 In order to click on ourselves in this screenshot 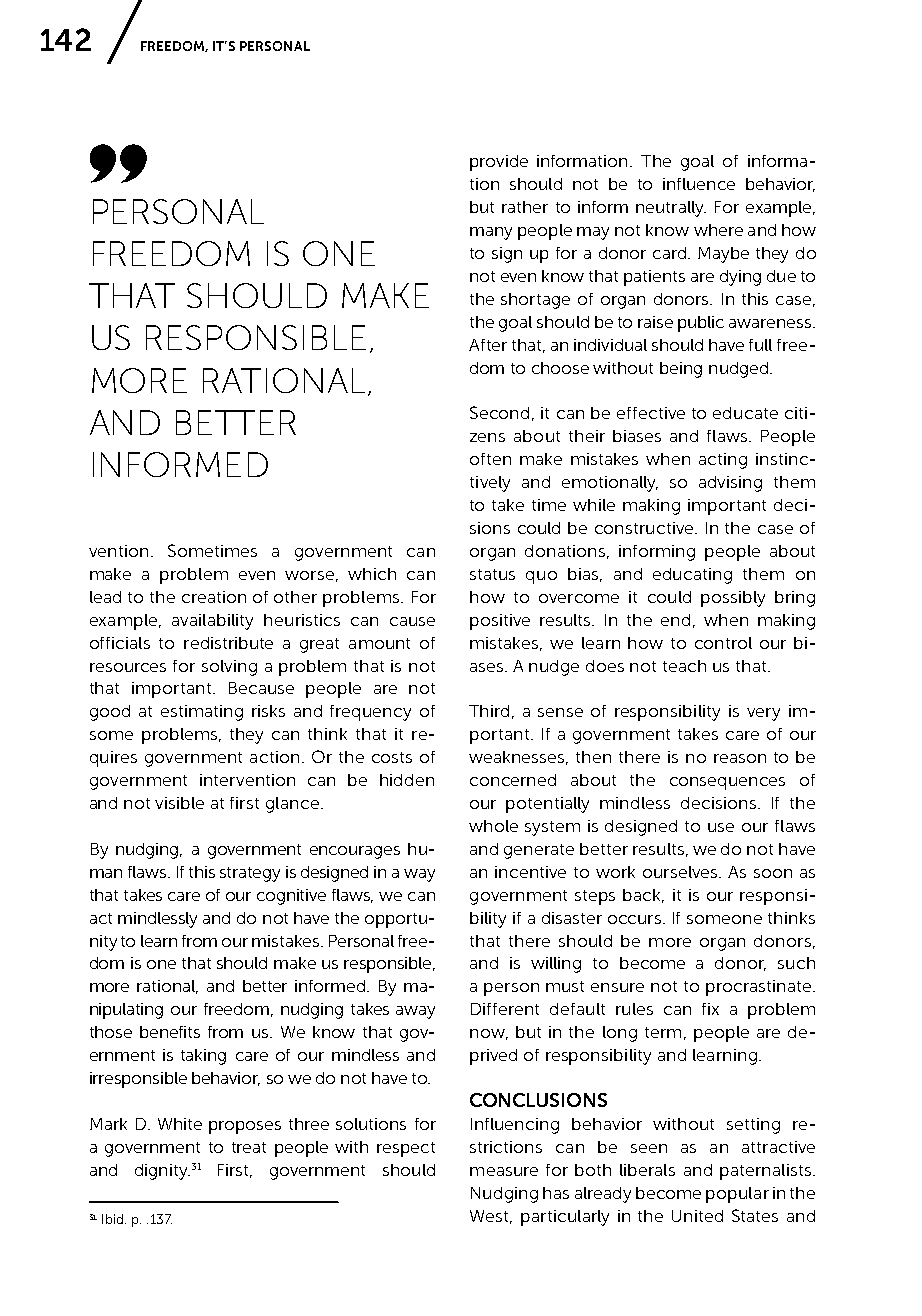, I will do `click(681, 872)`.
